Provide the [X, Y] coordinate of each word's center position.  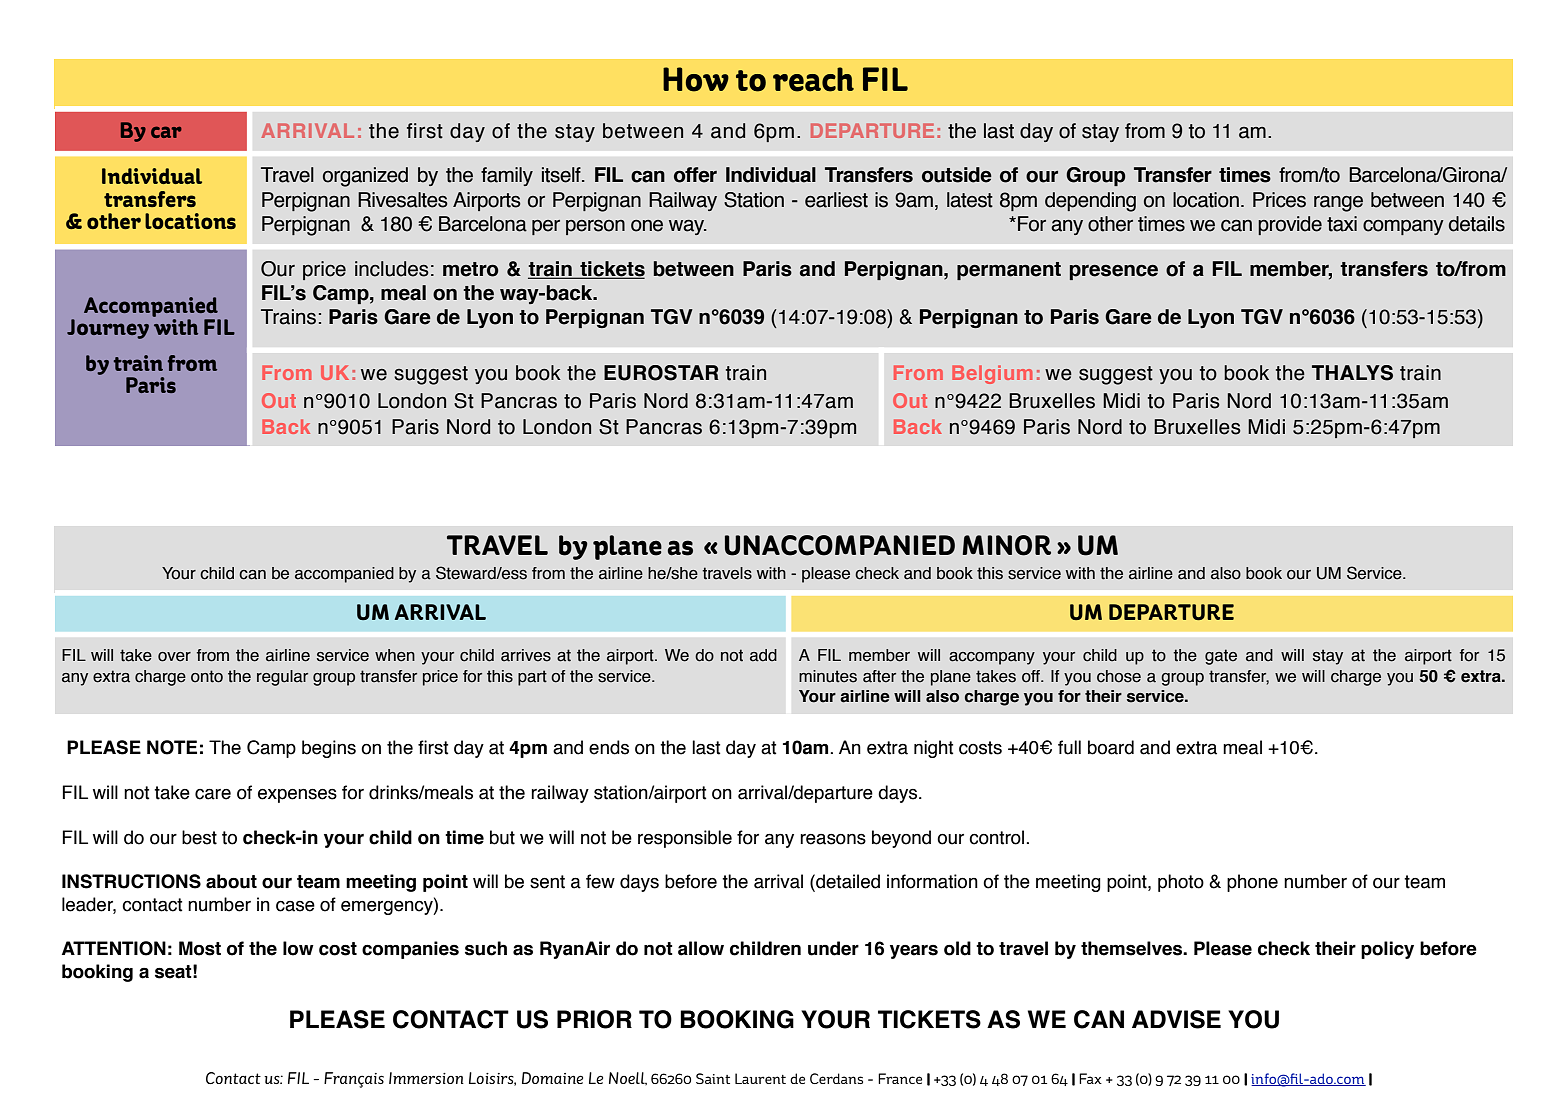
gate [1221, 657]
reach [813, 79]
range [1338, 204]
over [174, 657]
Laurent [760, 1078]
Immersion [426, 1078]
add [763, 655]
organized [365, 177]
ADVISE [1176, 1019]
